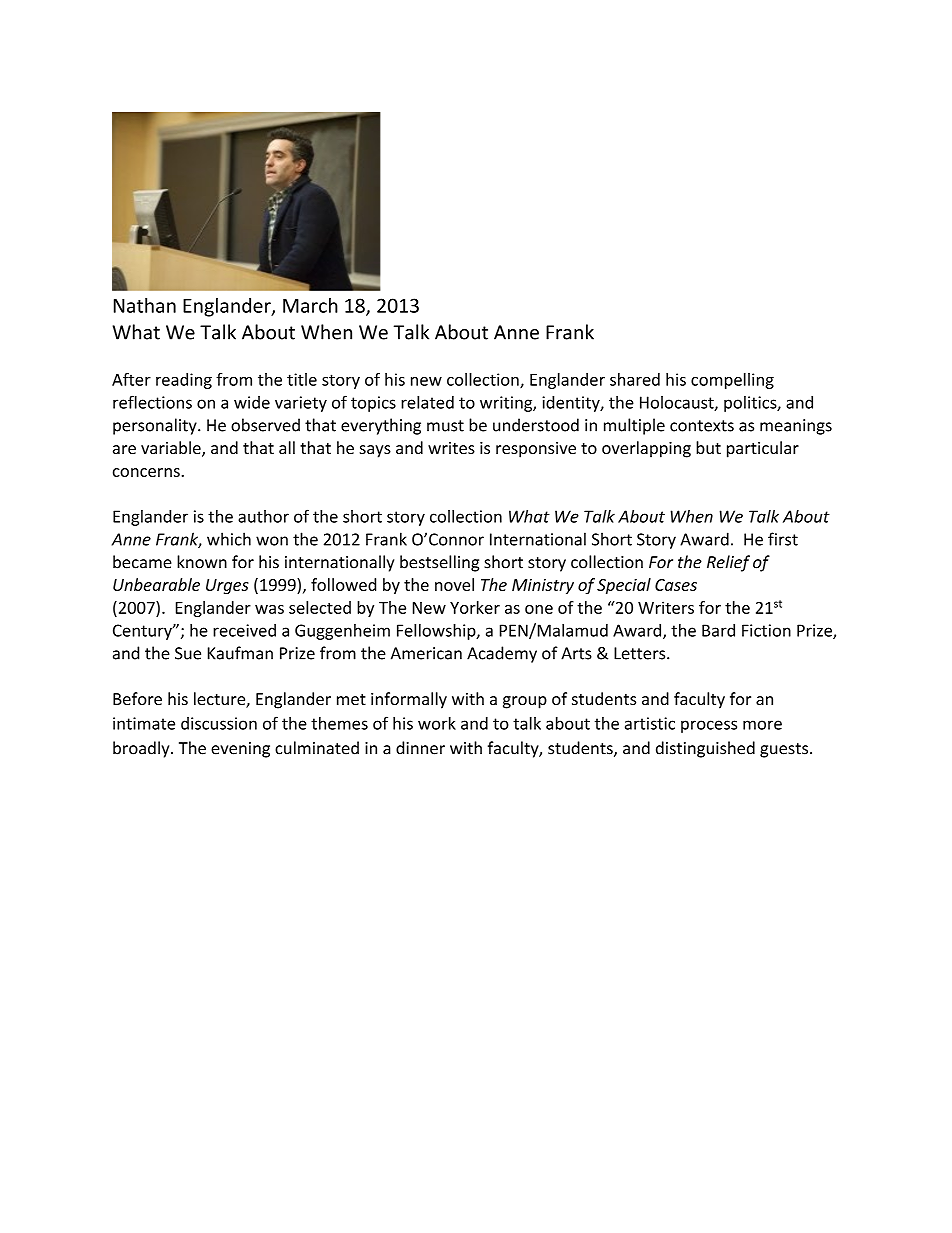  Describe the element at coordinates (676, 585) in the screenshot. I see `Cases` at that location.
